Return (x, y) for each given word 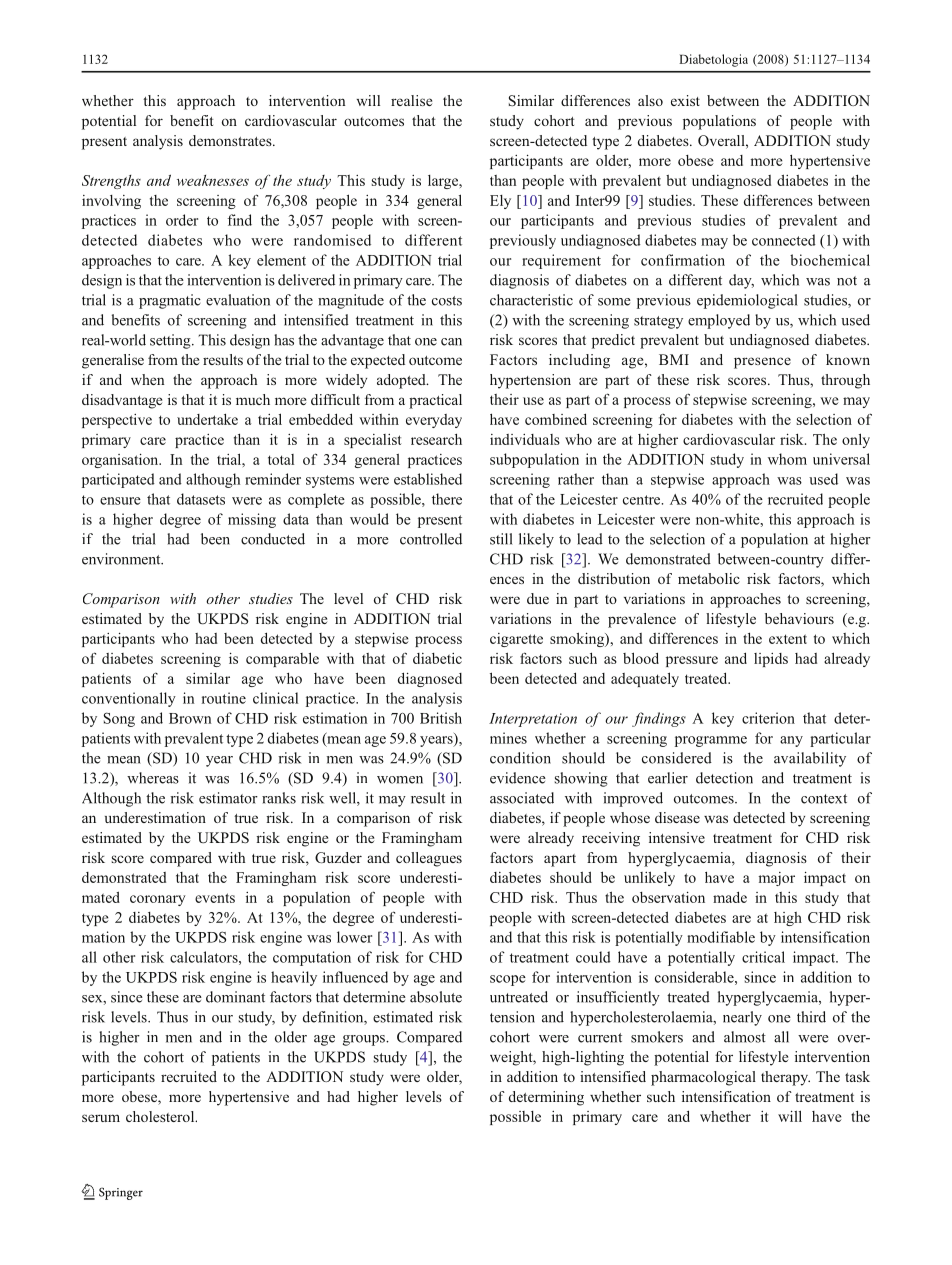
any (791, 741)
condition (520, 758)
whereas (153, 778)
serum (101, 1118)
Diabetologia (713, 60)
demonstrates (231, 140)
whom (787, 459)
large (444, 182)
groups (365, 1040)
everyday (434, 421)
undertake (207, 419)
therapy (785, 1078)
